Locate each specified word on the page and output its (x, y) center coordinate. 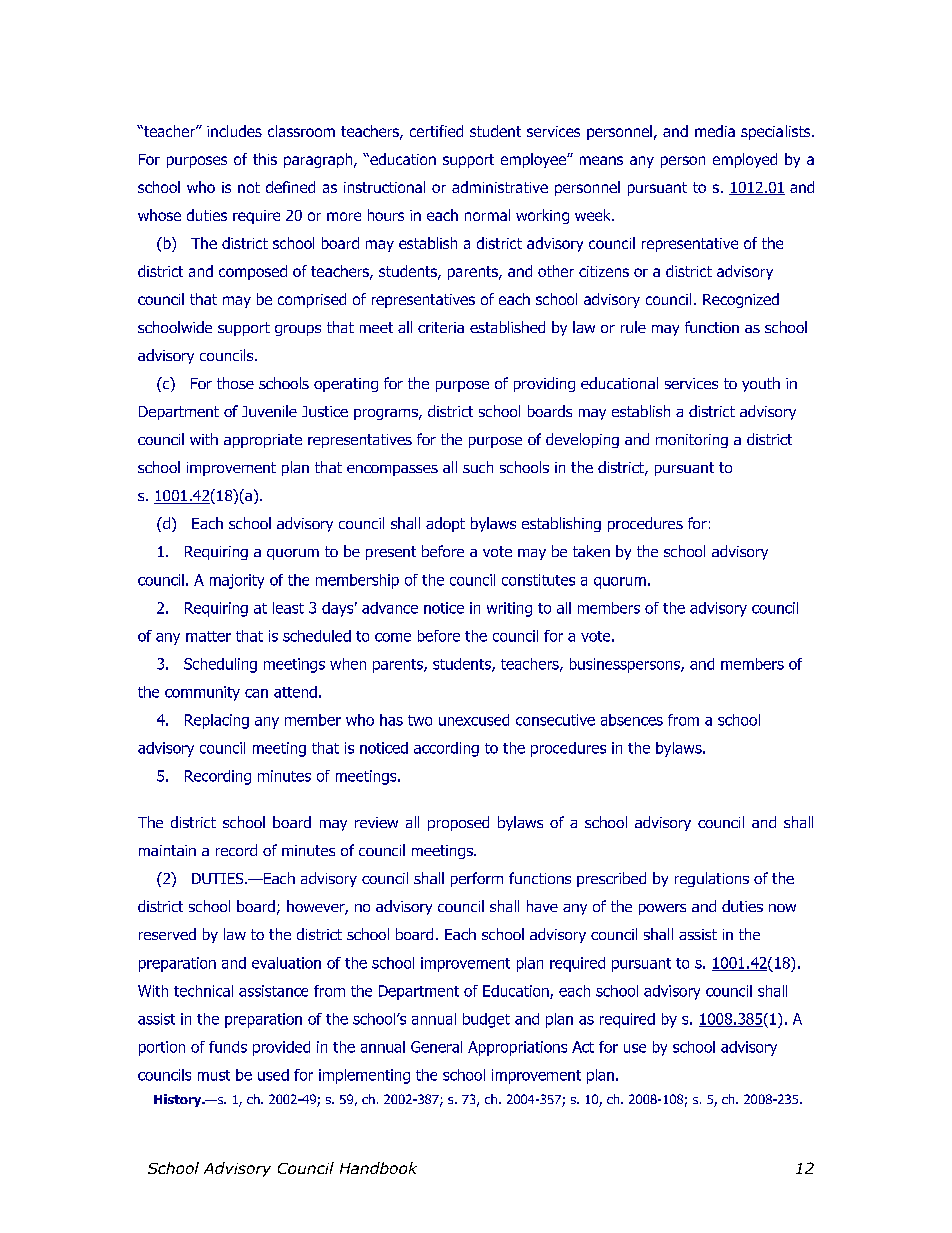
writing (509, 609)
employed (745, 160)
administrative (500, 187)
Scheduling (220, 665)
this (265, 159)
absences (632, 720)
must (214, 1075)
